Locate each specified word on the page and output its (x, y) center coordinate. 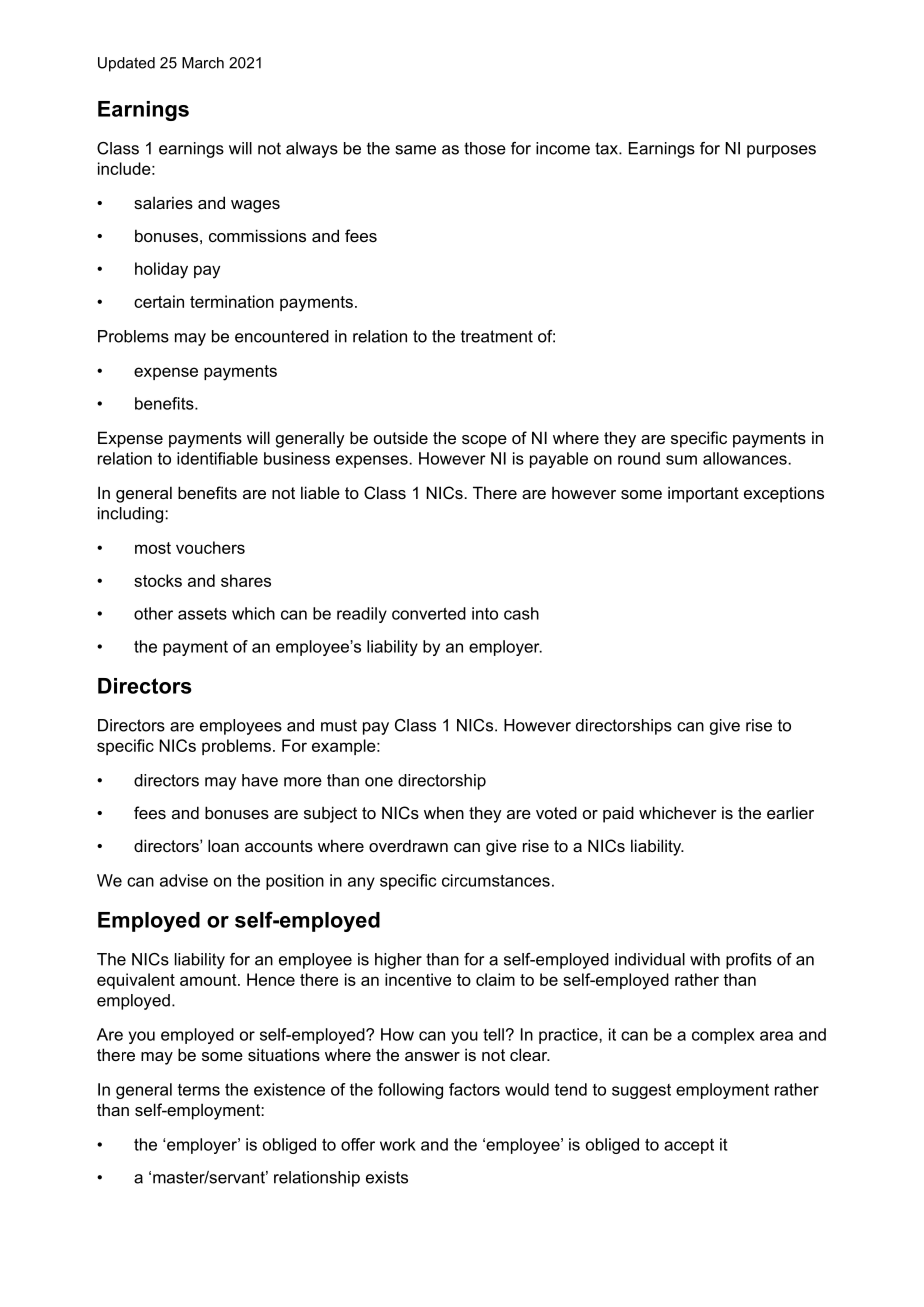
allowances (746, 458)
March (203, 63)
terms (199, 1090)
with (705, 959)
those (485, 148)
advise (184, 880)
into (485, 613)
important (703, 494)
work (398, 1144)
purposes (781, 151)
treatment (497, 336)
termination (232, 301)
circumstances (496, 880)
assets (202, 614)
